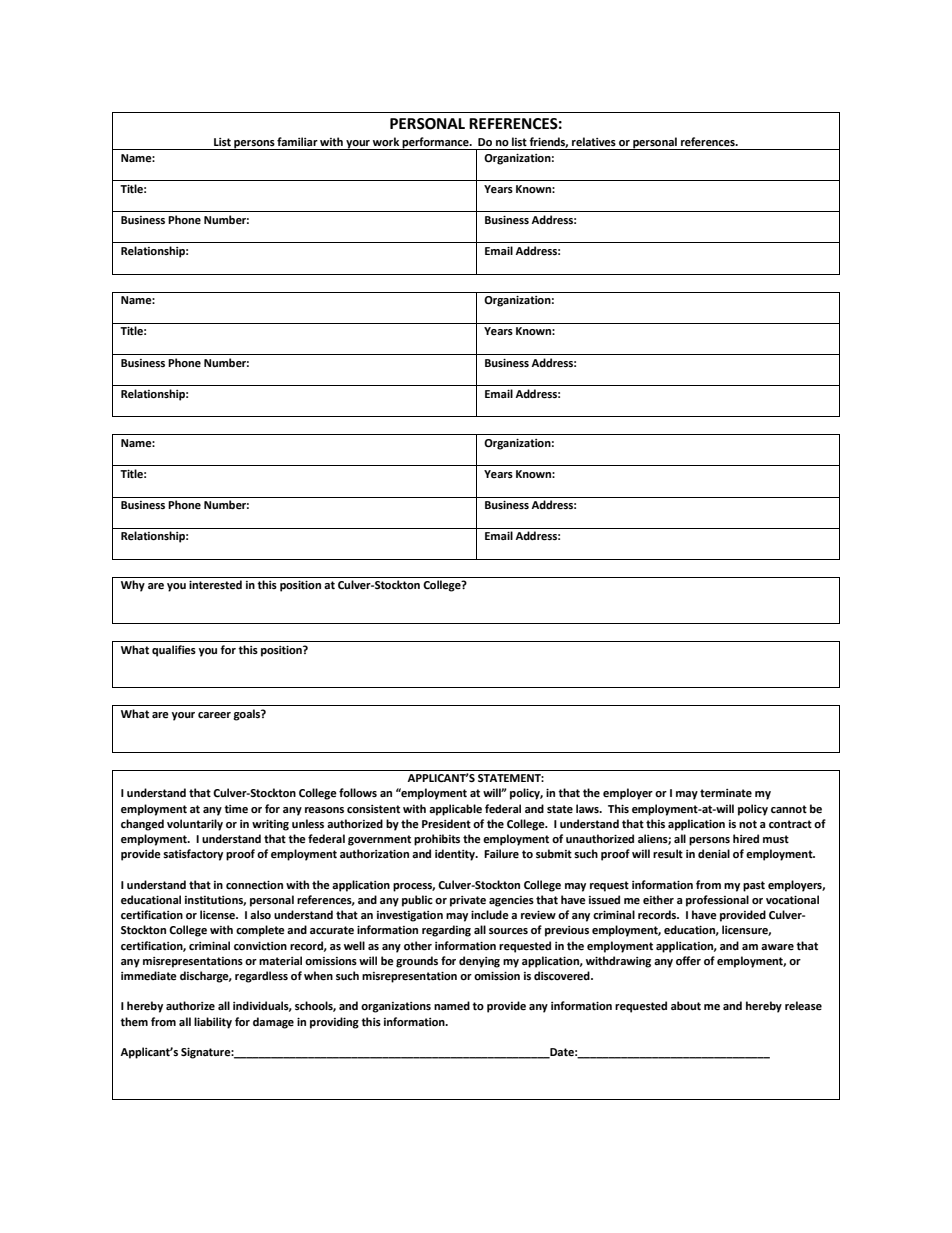  What do you see at coordinates (213, 1023) in the screenshot?
I see `liability` at bounding box center [213, 1023].
